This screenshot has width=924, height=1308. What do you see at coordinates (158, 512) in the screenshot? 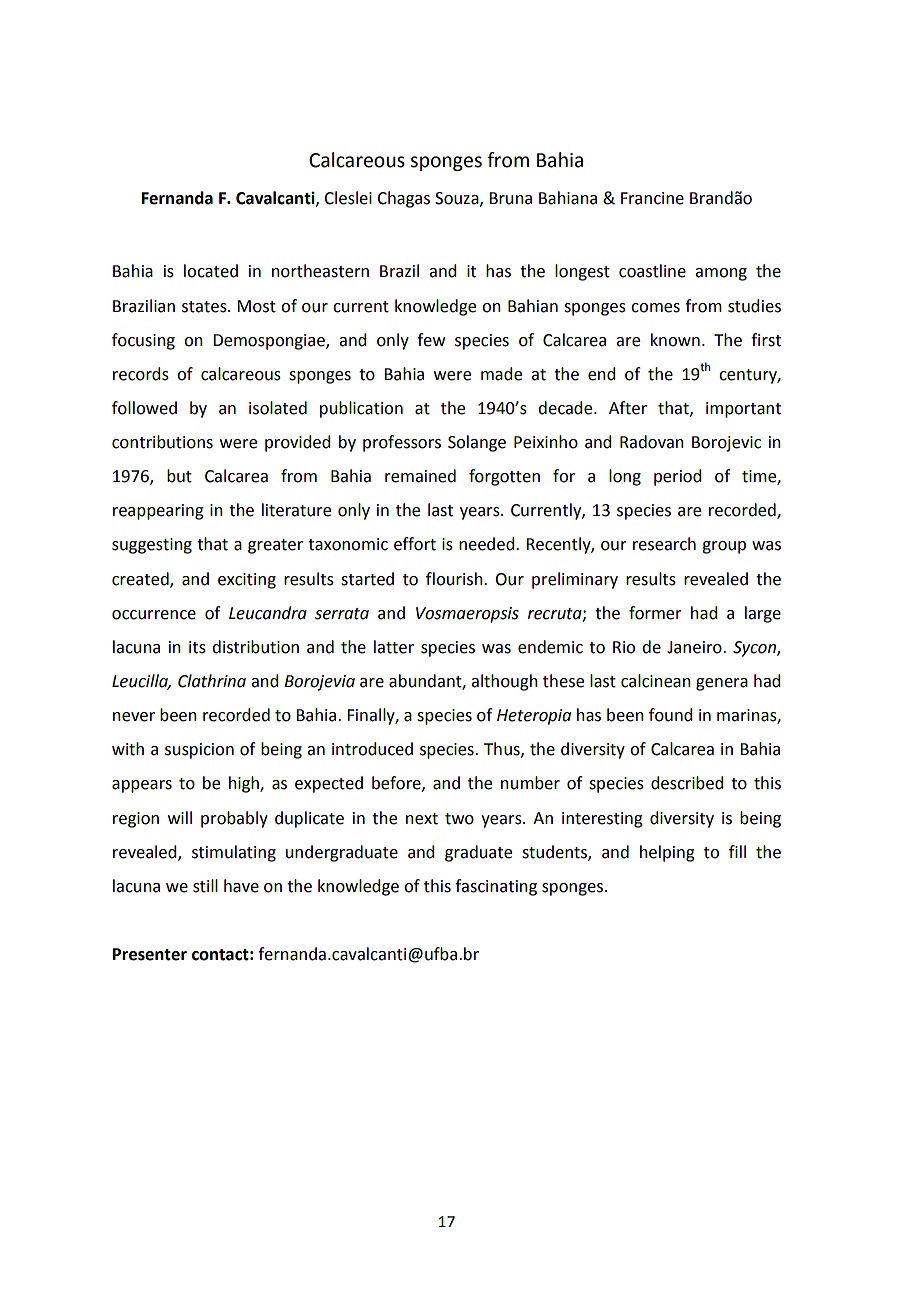
I see `reappearing` at bounding box center [158, 512].
